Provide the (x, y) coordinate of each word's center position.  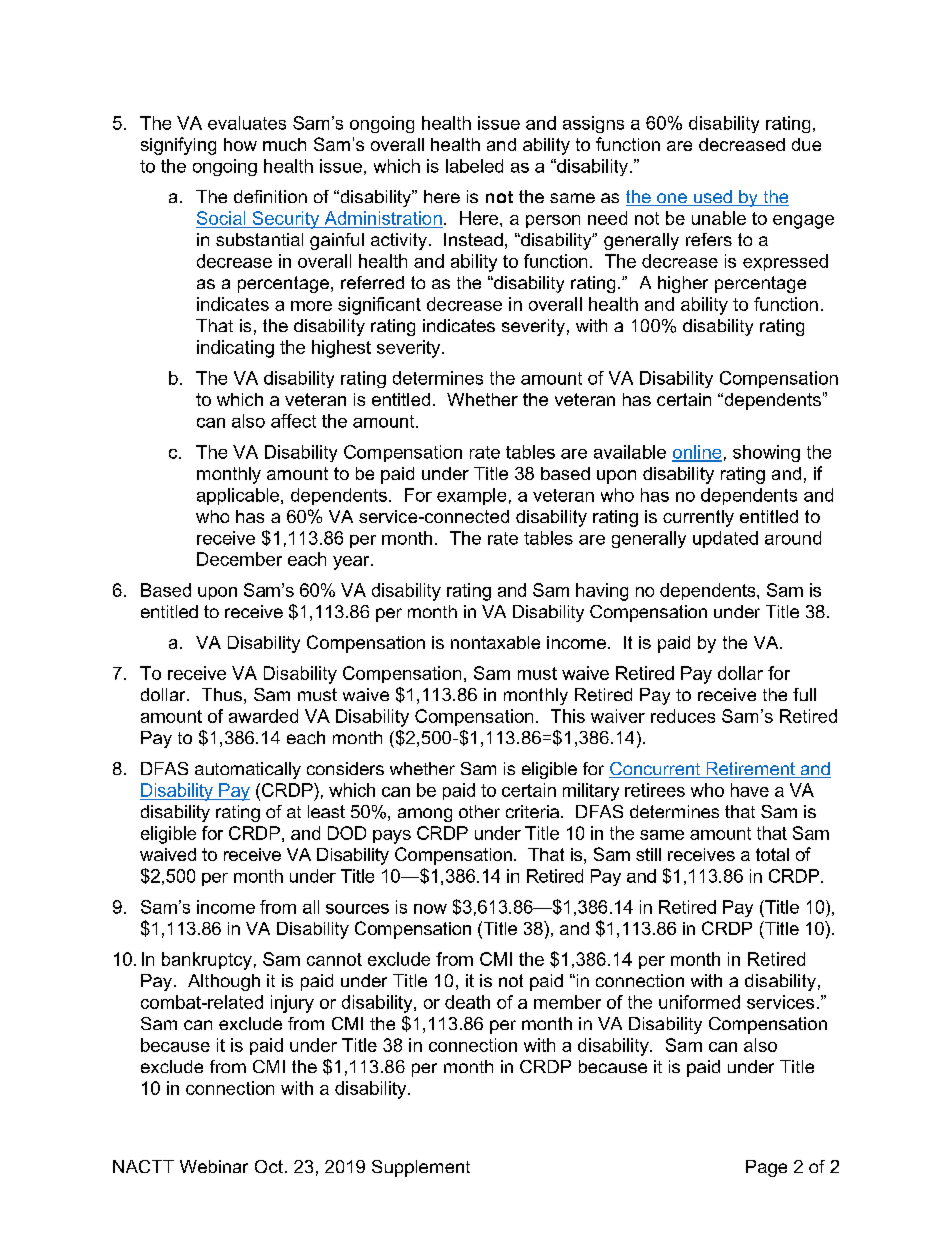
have (750, 790)
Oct (269, 1166)
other (479, 811)
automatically (248, 770)
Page (766, 1168)
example (471, 496)
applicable (239, 496)
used (712, 198)
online (697, 453)
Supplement (421, 1168)
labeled (474, 166)
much (284, 144)
